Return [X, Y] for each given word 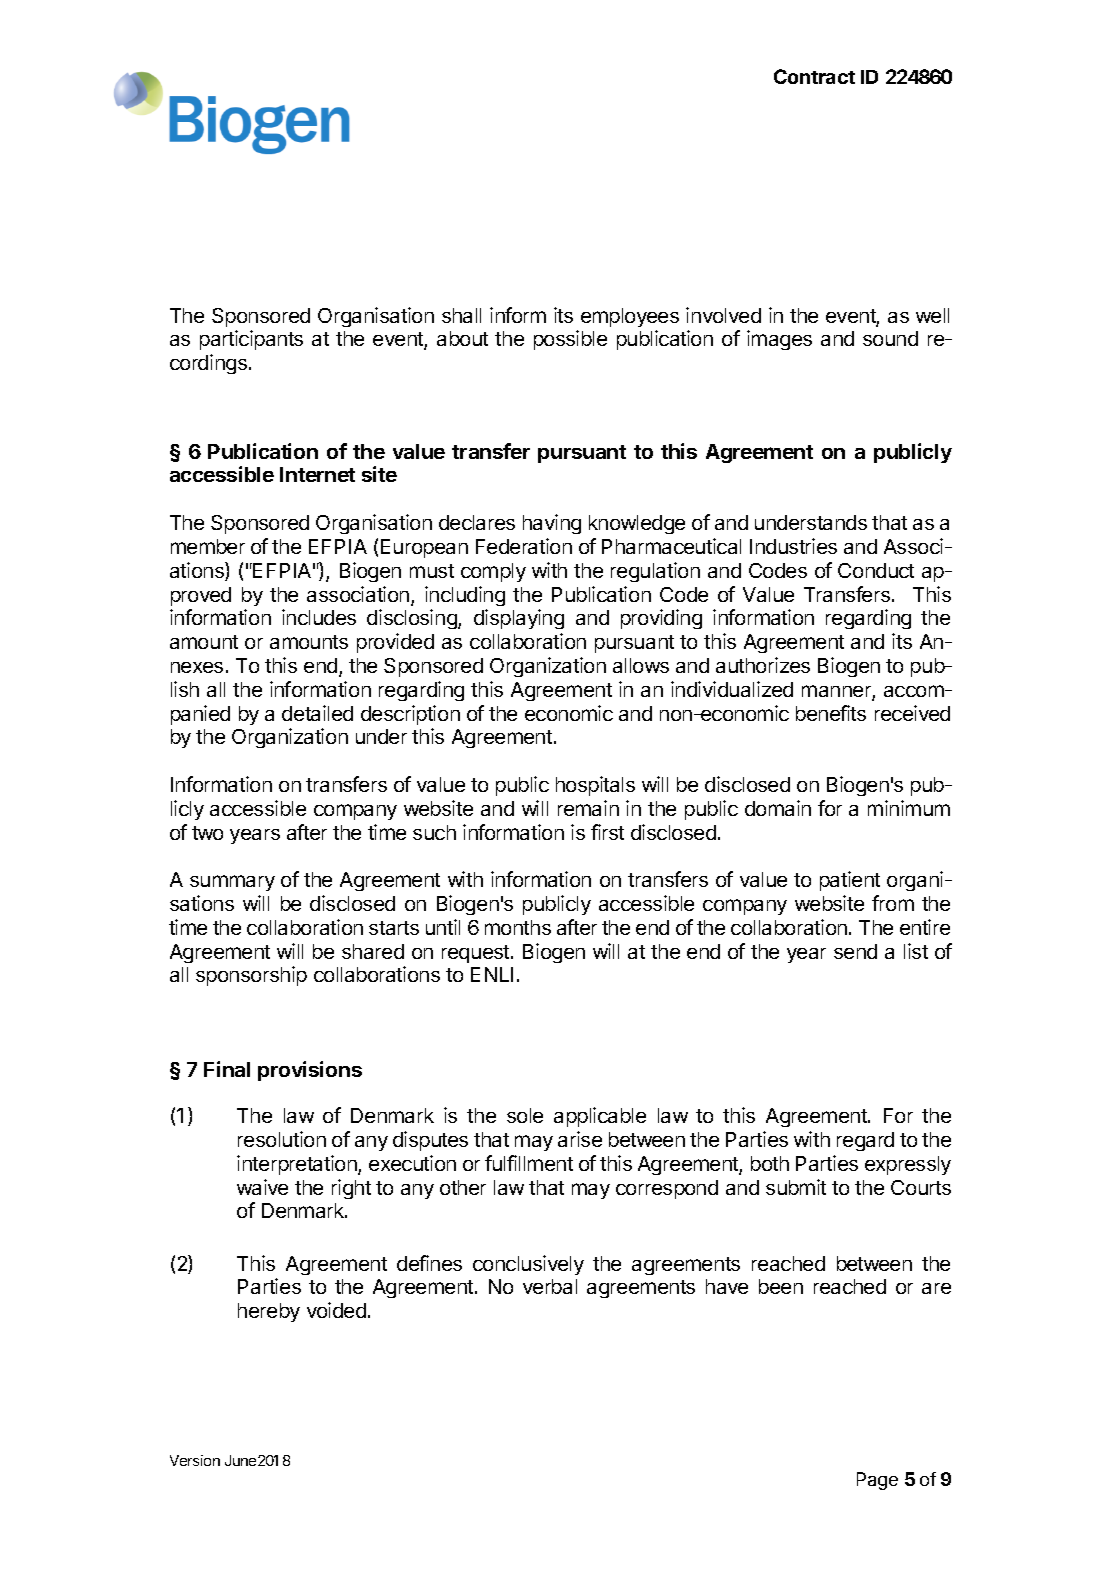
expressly [908, 1165]
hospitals [595, 786]
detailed [317, 713]
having [552, 524]
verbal [550, 1286]
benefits [831, 713]
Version [195, 1460]
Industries [793, 546]
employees [630, 317]
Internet [317, 474]
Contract [814, 76]
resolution [282, 1139]
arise [580, 1139]
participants [251, 340]
